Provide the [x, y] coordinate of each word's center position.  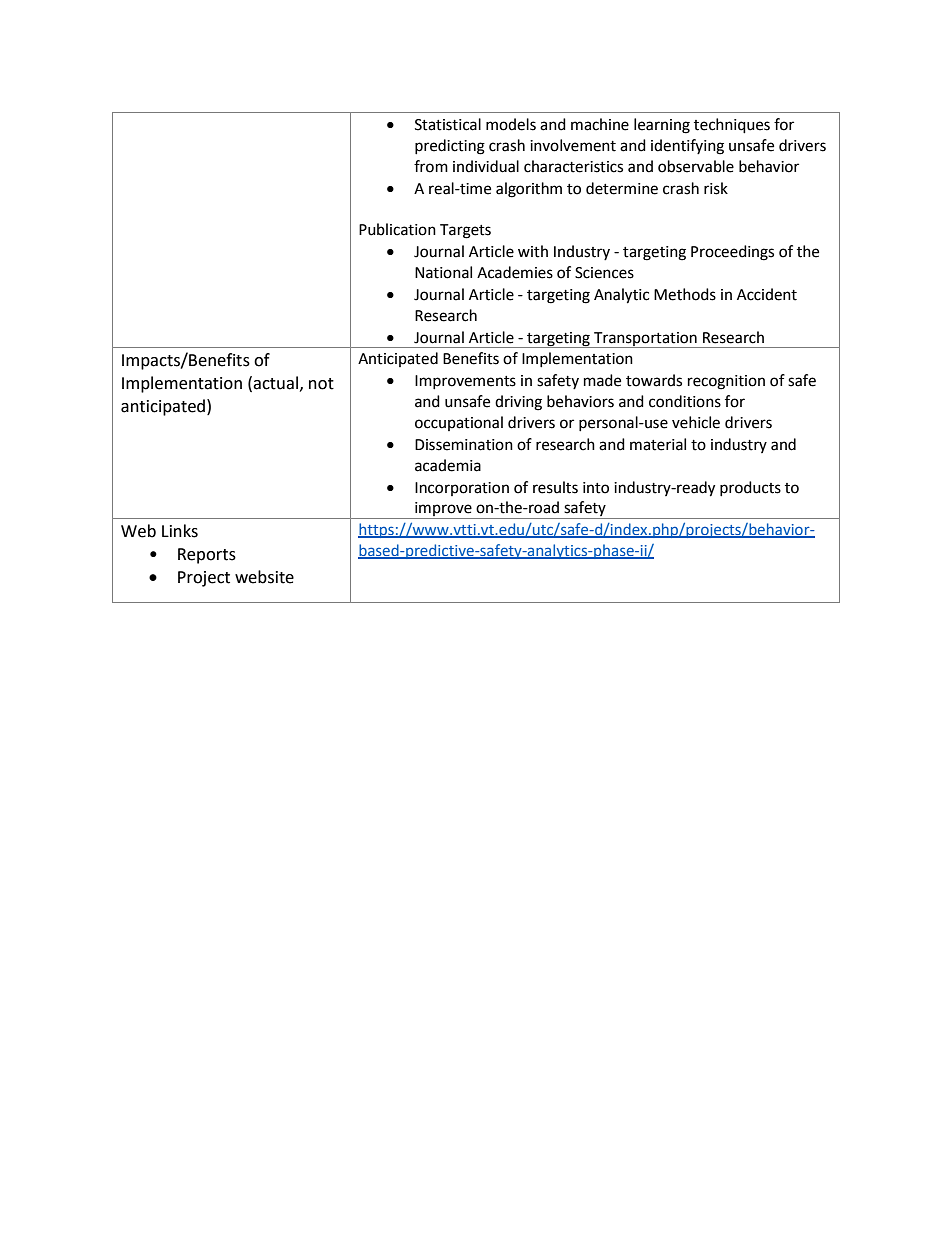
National [443, 272]
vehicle [696, 422]
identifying [687, 147]
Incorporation [462, 489]
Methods [685, 294]
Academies [515, 272]
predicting [450, 147]
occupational [459, 423]
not [321, 384]
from [431, 166]
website [264, 577]
